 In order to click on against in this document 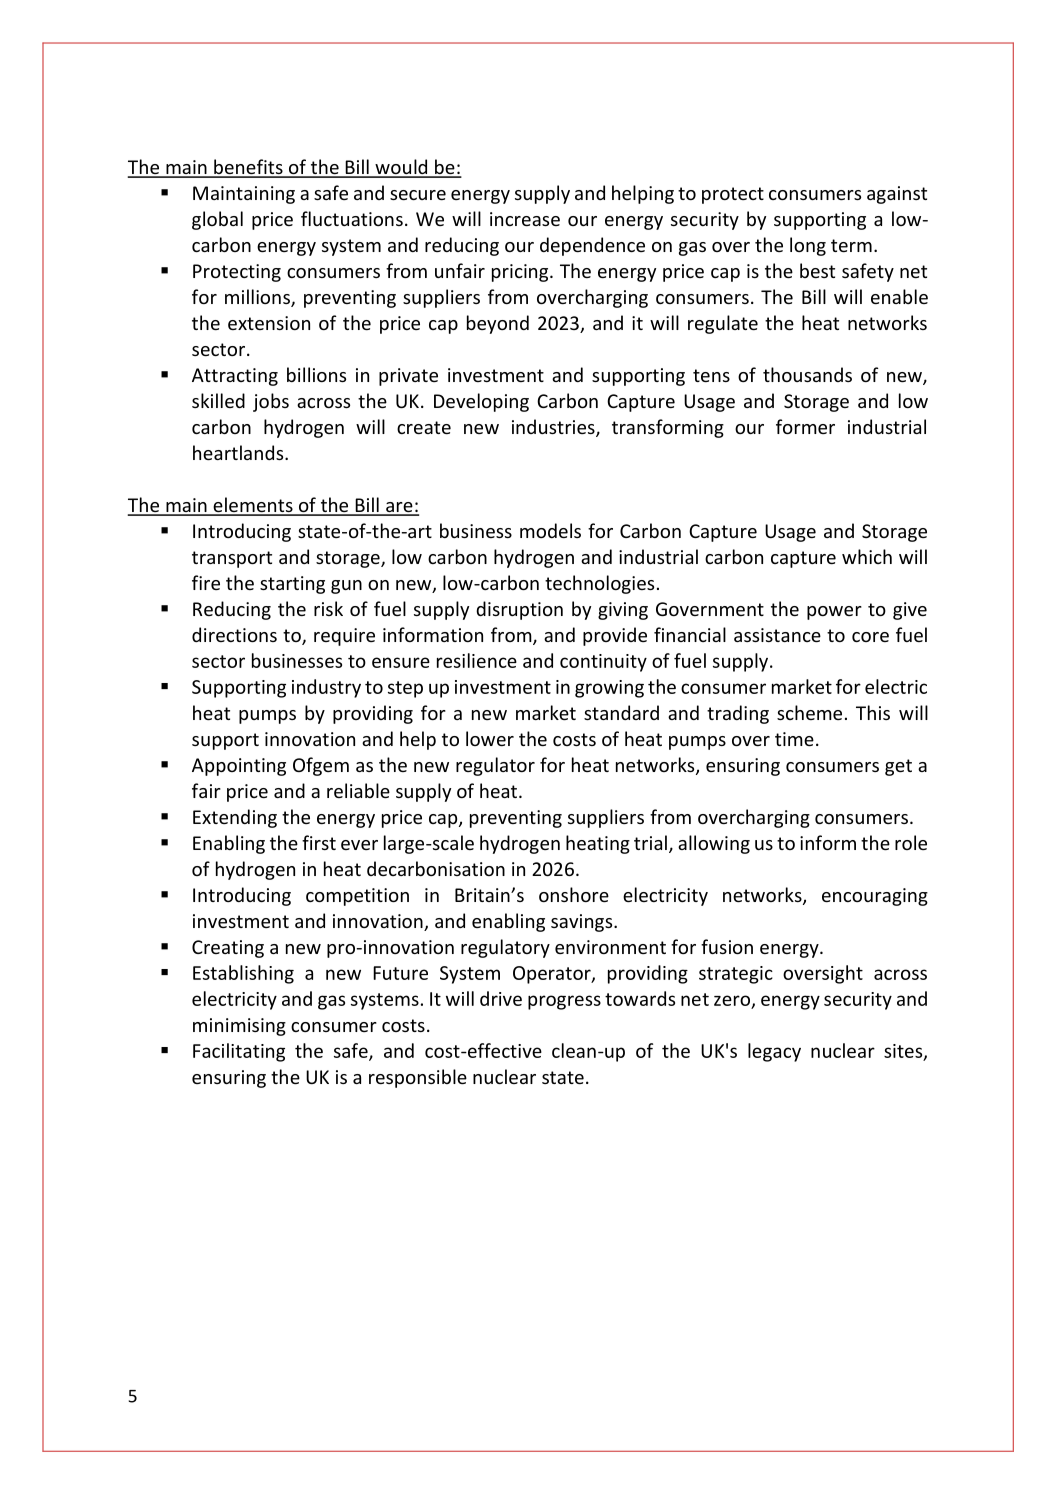, I will do `click(897, 195)`.
